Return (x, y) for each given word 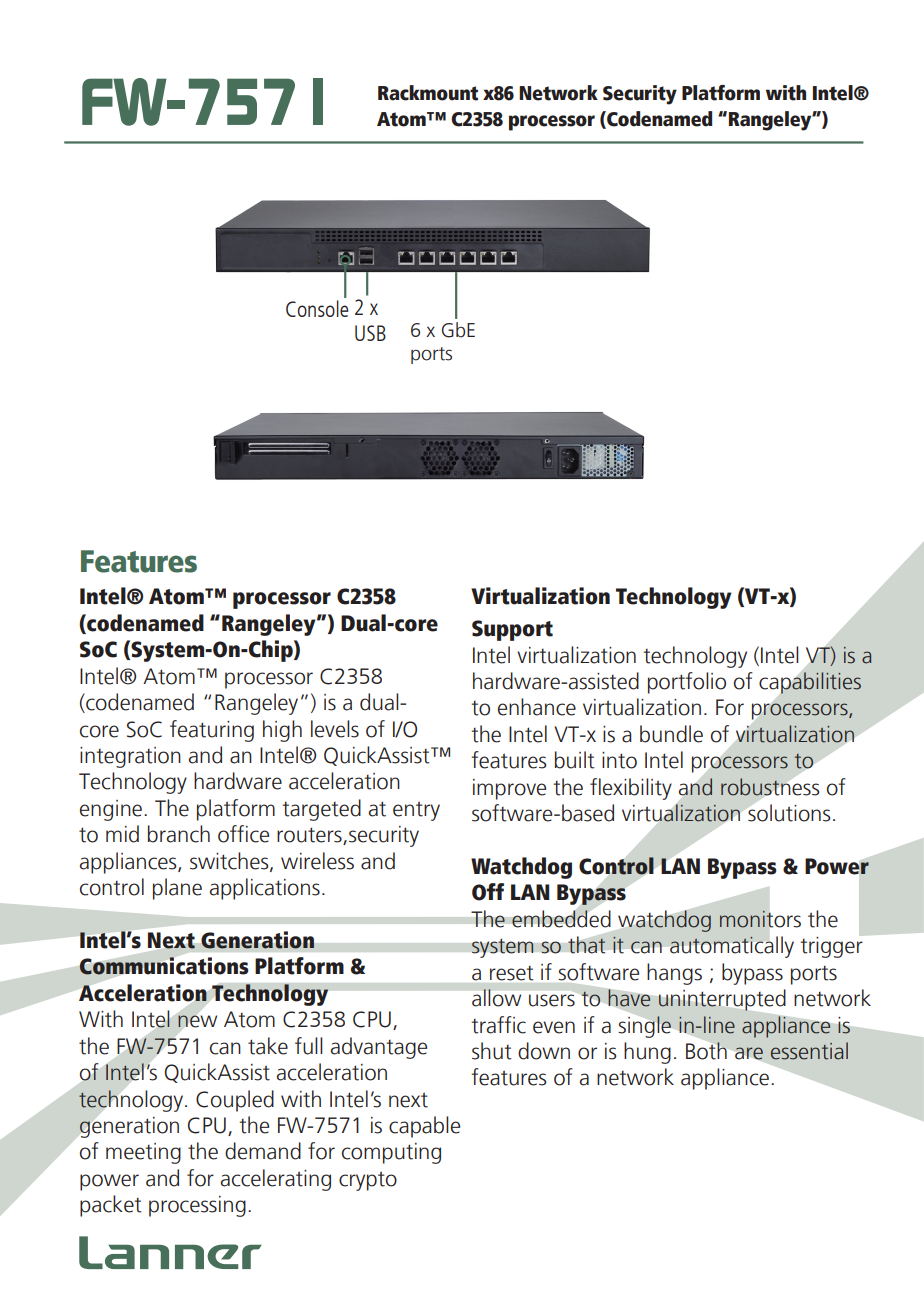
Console (317, 308)
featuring (212, 731)
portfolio (687, 683)
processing (197, 1206)
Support (512, 630)
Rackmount (428, 93)
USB (370, 333)
